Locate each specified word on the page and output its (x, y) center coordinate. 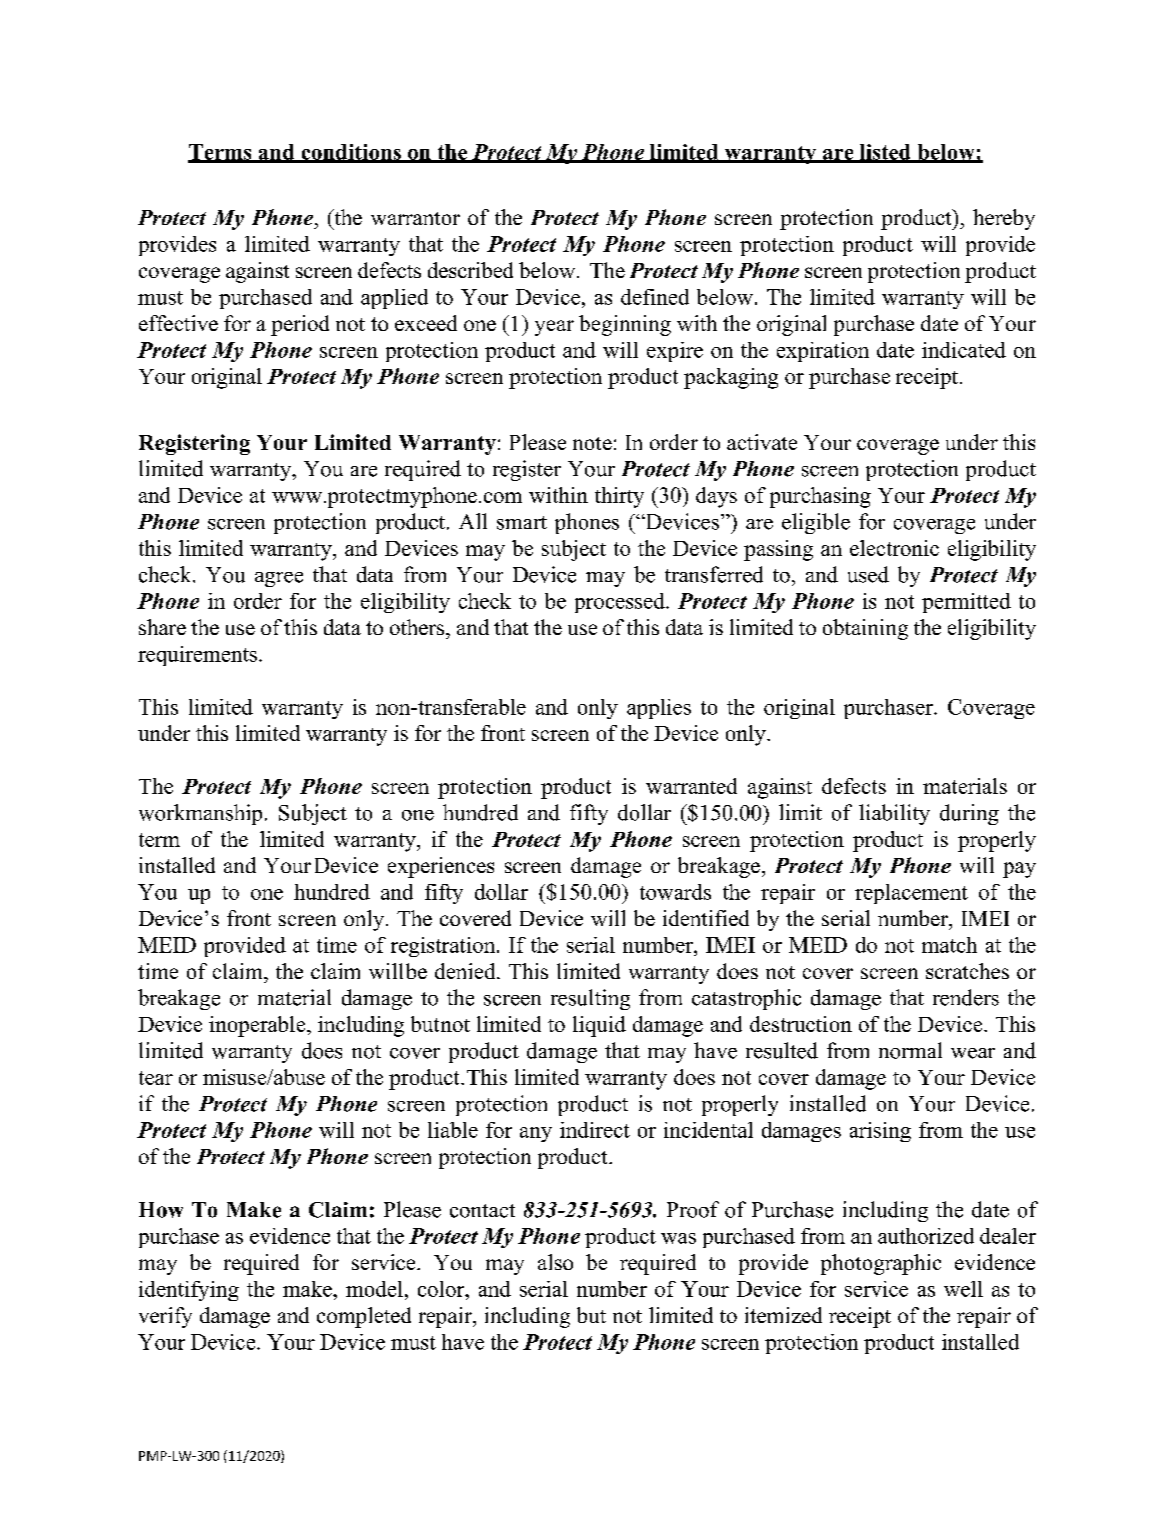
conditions (351, 153)
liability (894, 814)
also (555, 1262)
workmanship (200, 814)
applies (659, 709)
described (470, 270)
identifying (189, 1291)
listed (885, 153)
